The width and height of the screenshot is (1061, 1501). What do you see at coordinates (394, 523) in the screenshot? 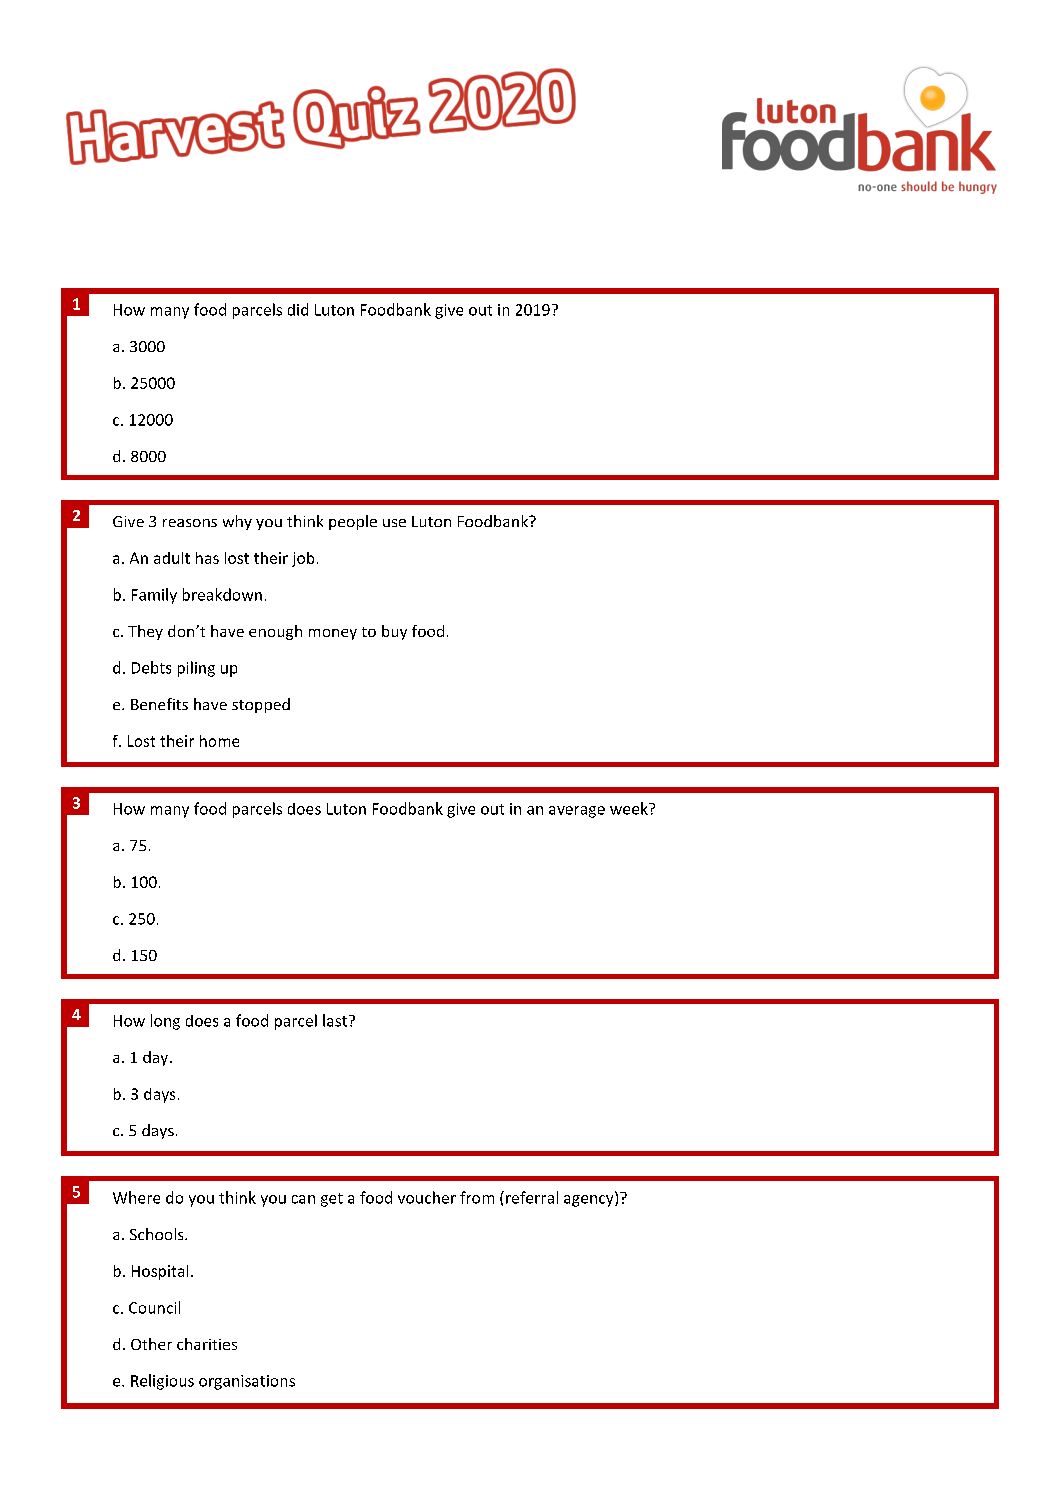
I see `use` at bounding box center [394, 523].
